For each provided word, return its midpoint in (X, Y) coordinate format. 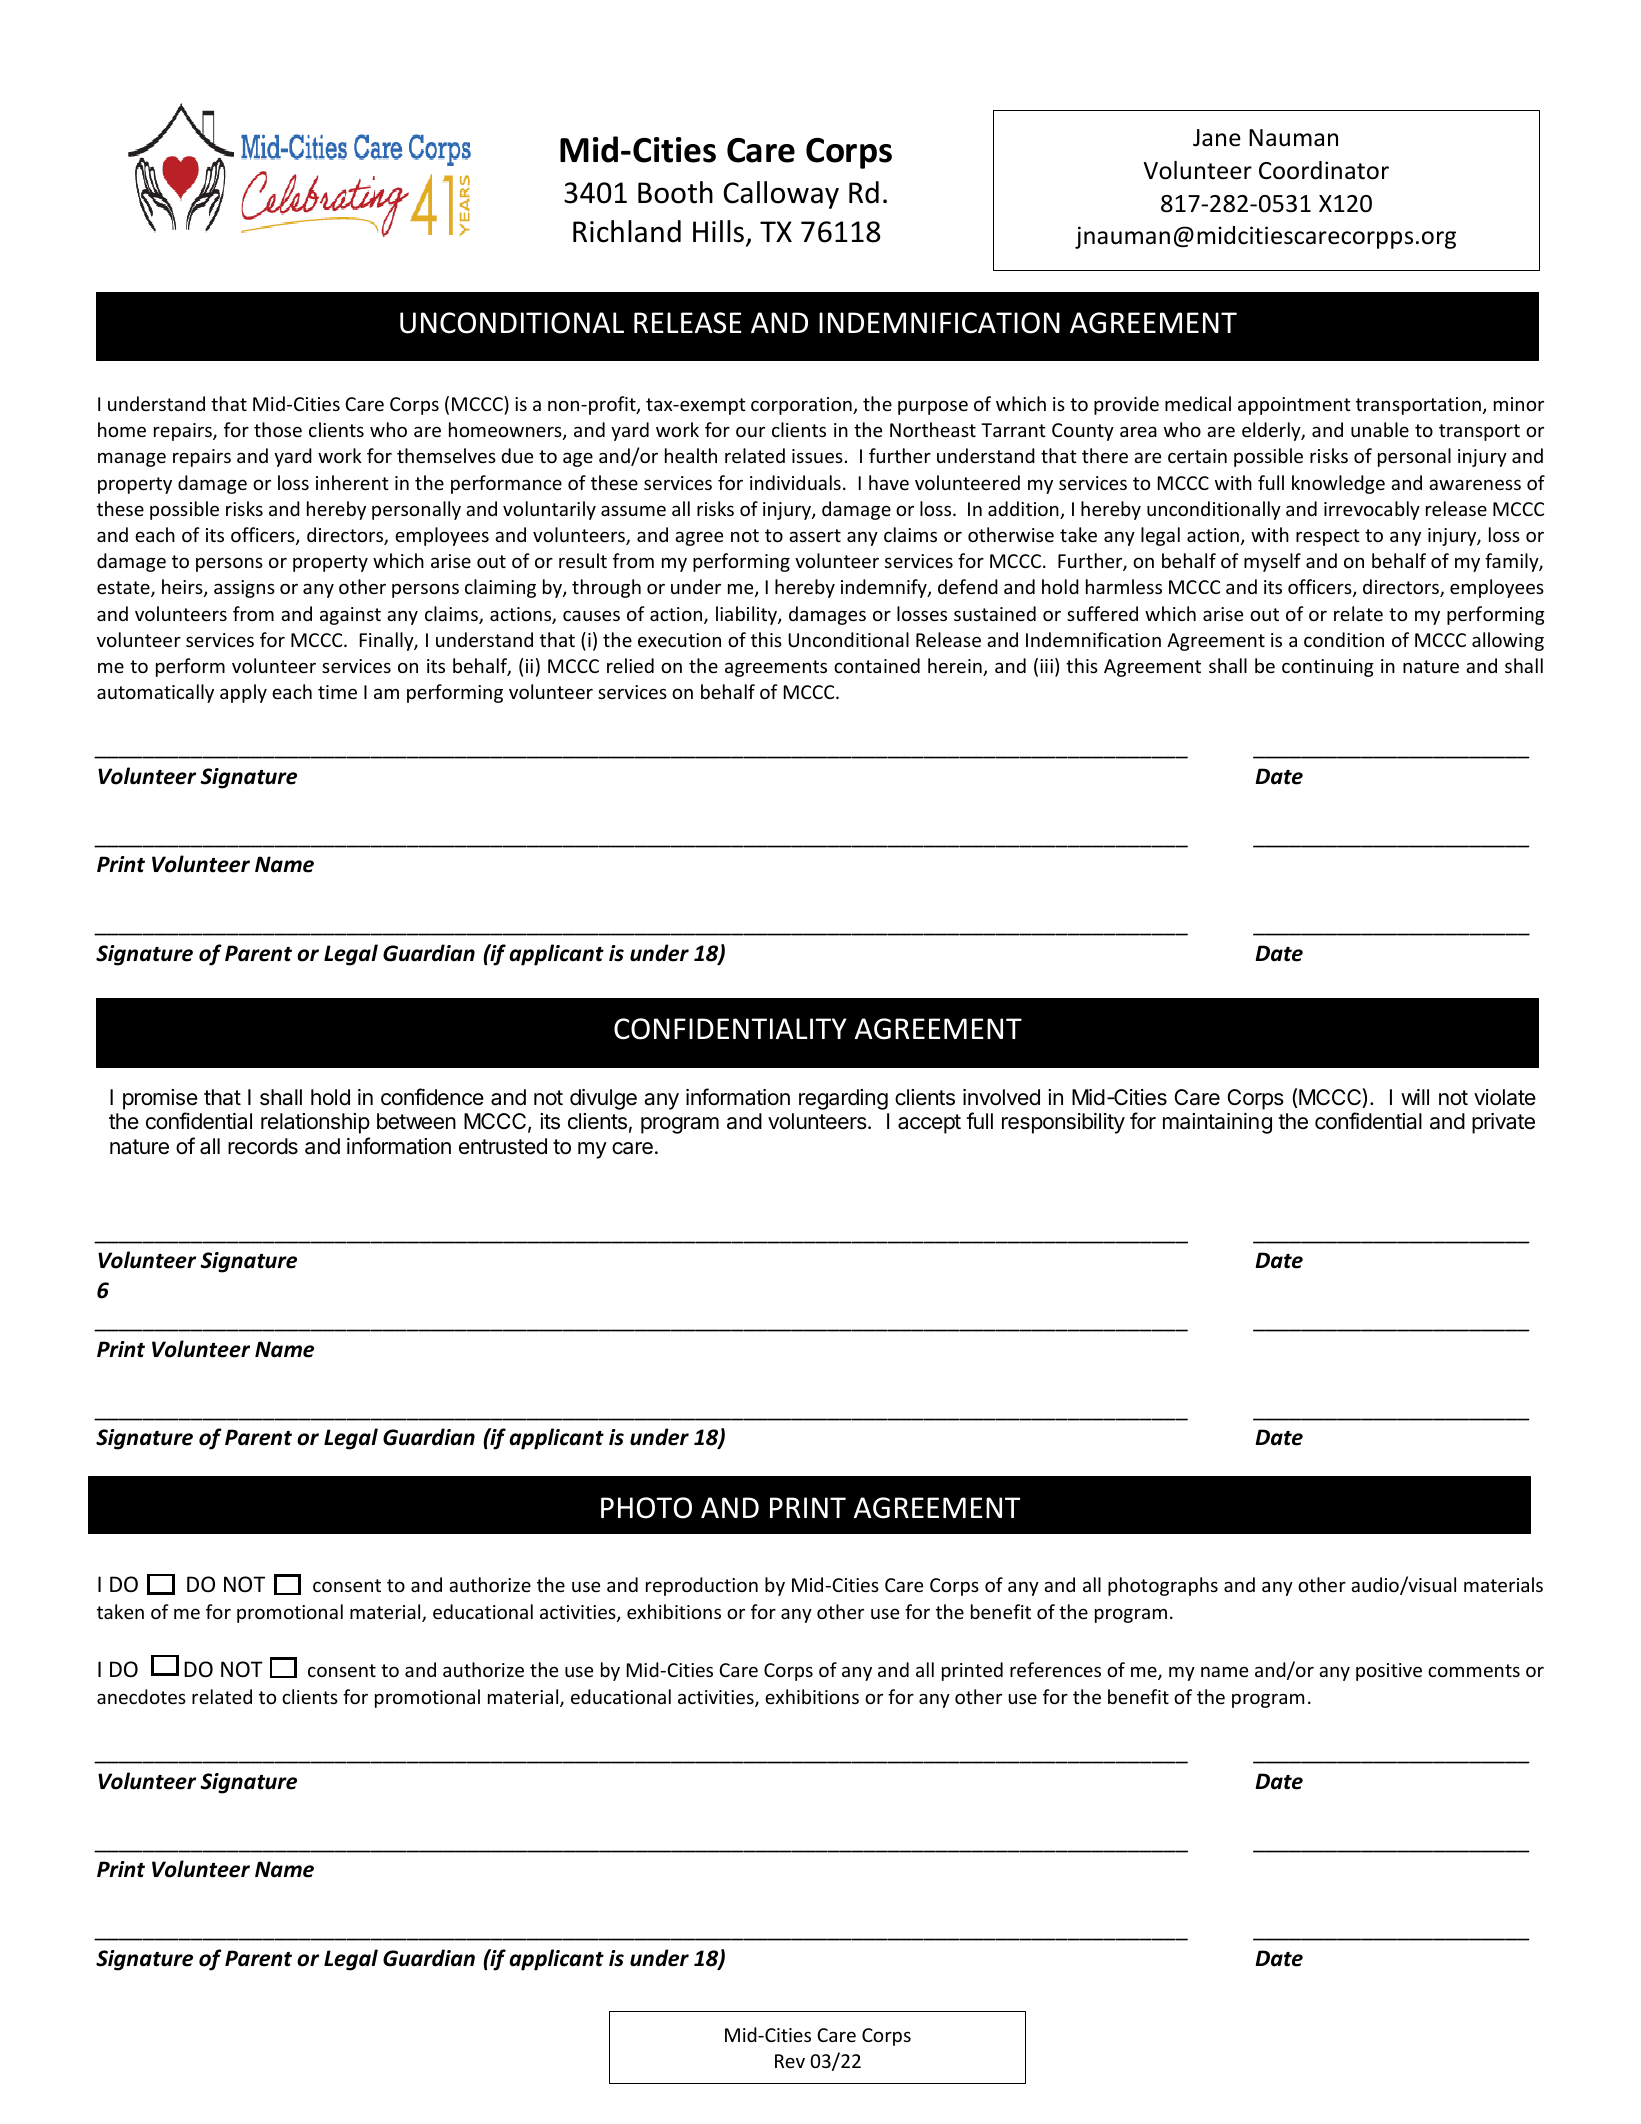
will (1415, 1097)
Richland (627, 231)
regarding (843, 1099)
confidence (432, 1097)
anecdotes (141, 1696)
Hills (718, 231)
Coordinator (1324, 170)
